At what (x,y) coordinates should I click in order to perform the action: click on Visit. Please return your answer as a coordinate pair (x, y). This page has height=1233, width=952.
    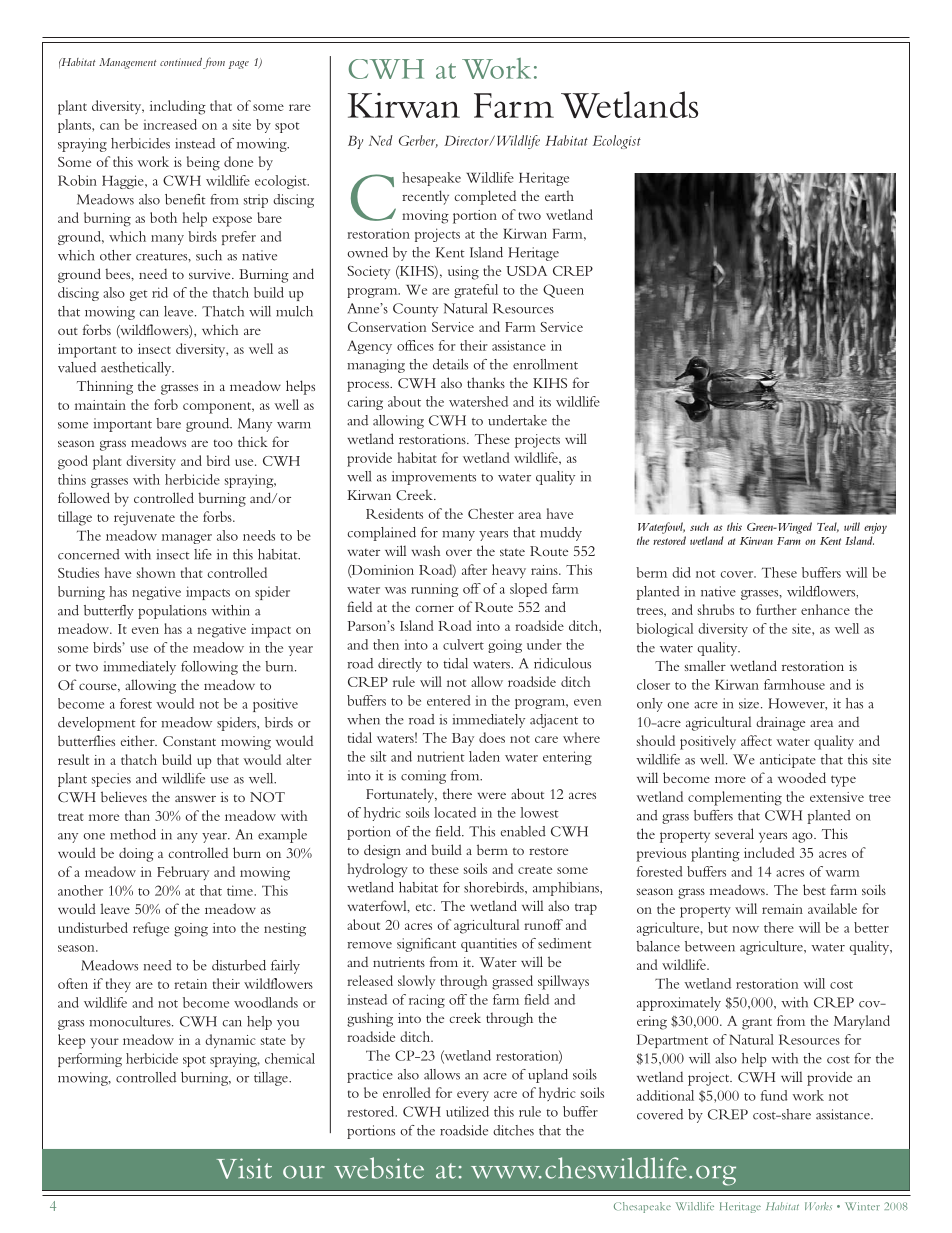
    Looking at the image, I should click on (244, 1168).
